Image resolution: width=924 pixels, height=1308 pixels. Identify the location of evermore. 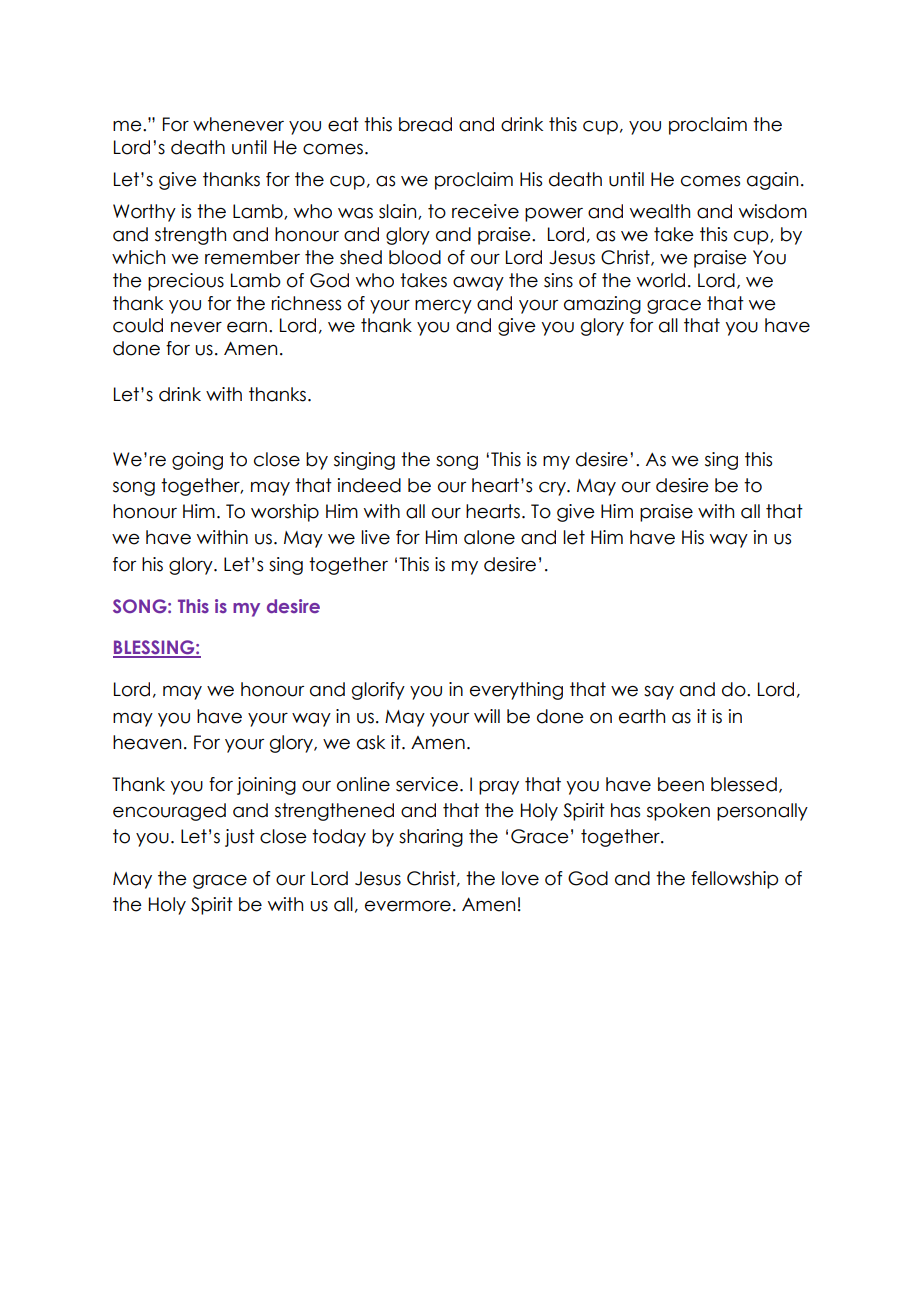
(408, 906).
